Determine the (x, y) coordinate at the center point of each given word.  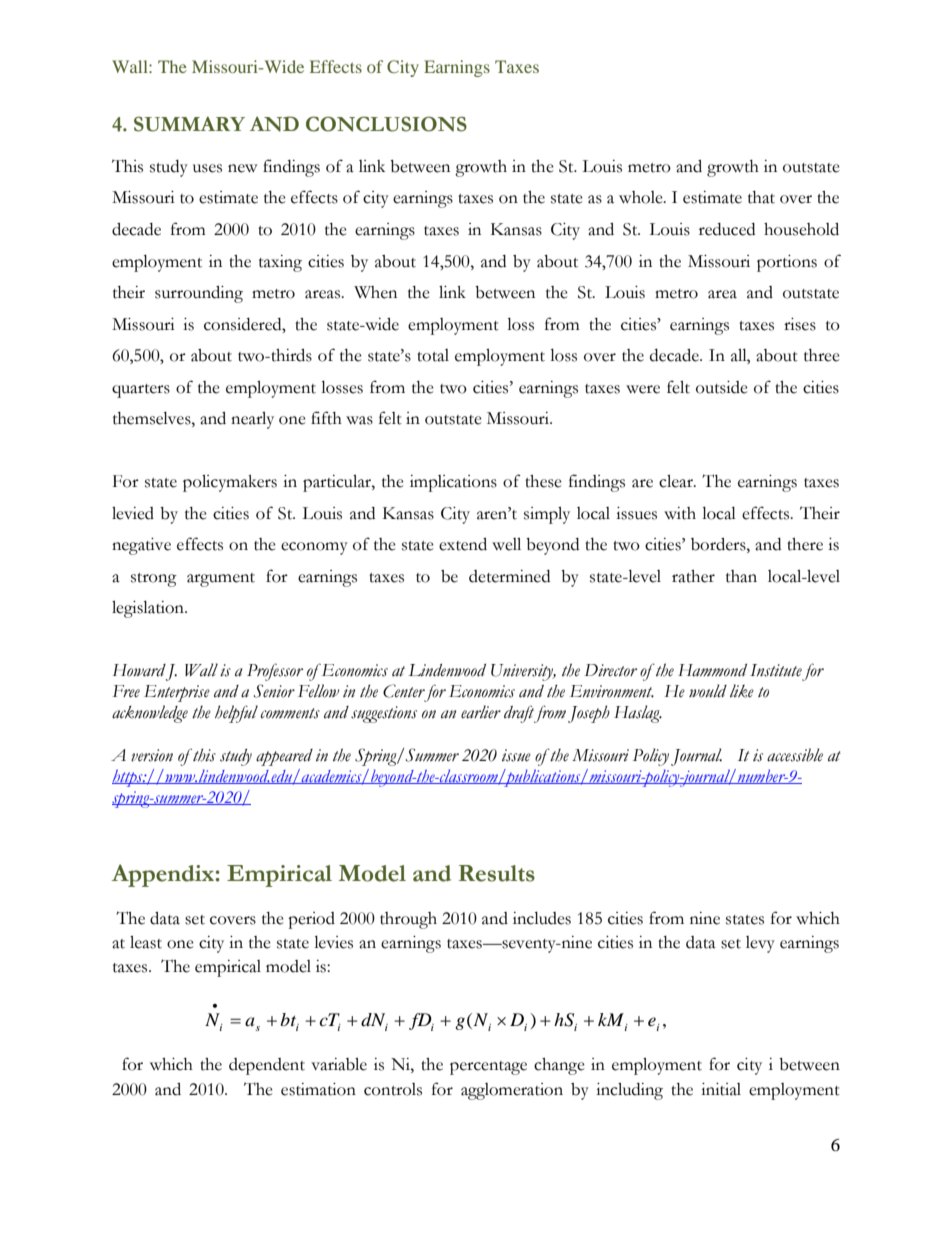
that (761, 197)
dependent (267, 1066)
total (433, 355)
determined (509, 576)
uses (207, 168)
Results (497, 873)
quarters (141, 391)
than (741, 576)
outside (722, 387)
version (152, 755)
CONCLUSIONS (386, 124)
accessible (795, 755)
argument (221, 580)
